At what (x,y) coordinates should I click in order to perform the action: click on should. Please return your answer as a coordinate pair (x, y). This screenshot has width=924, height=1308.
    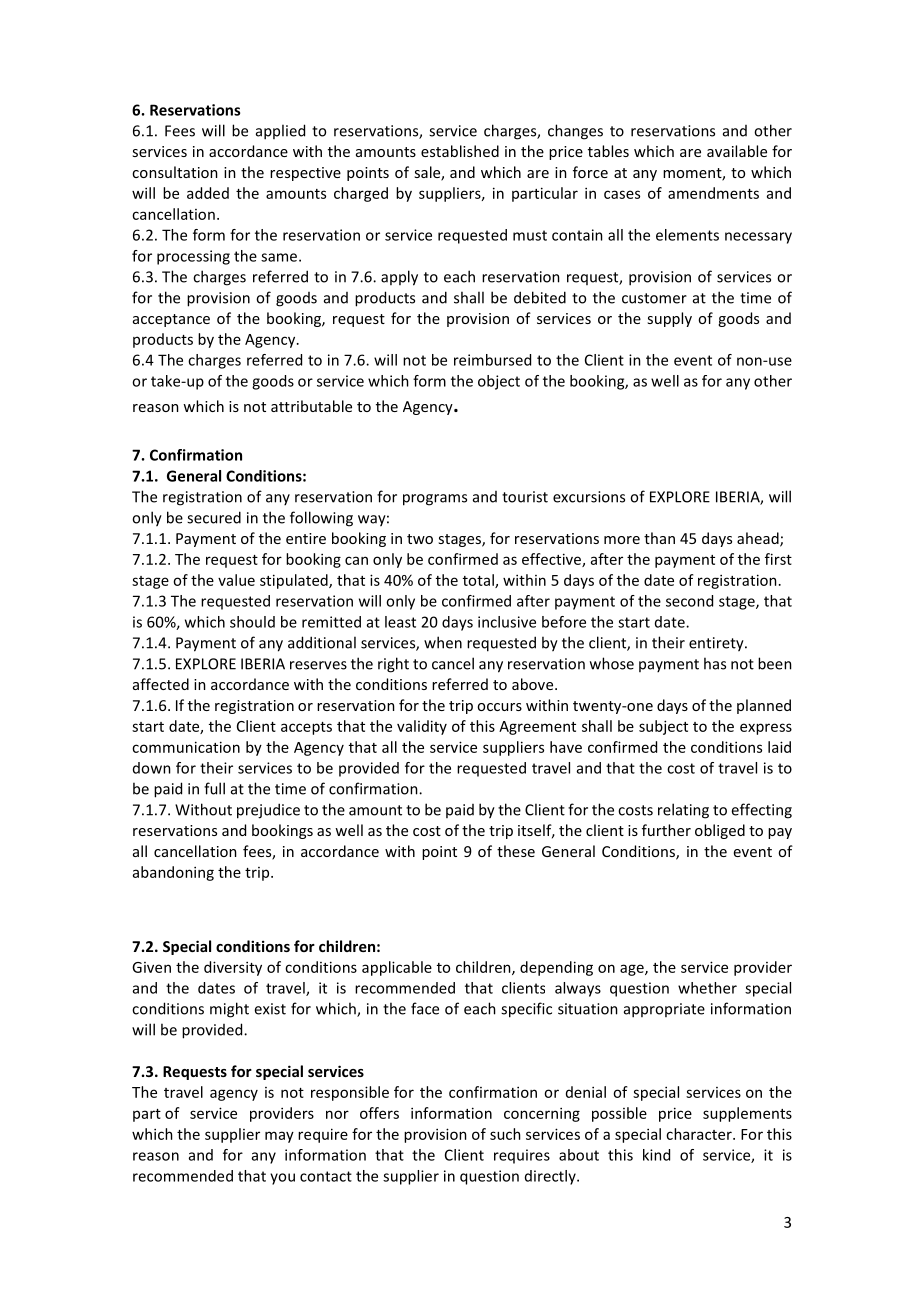
    Looking at the image, I should click on (252, 622).
